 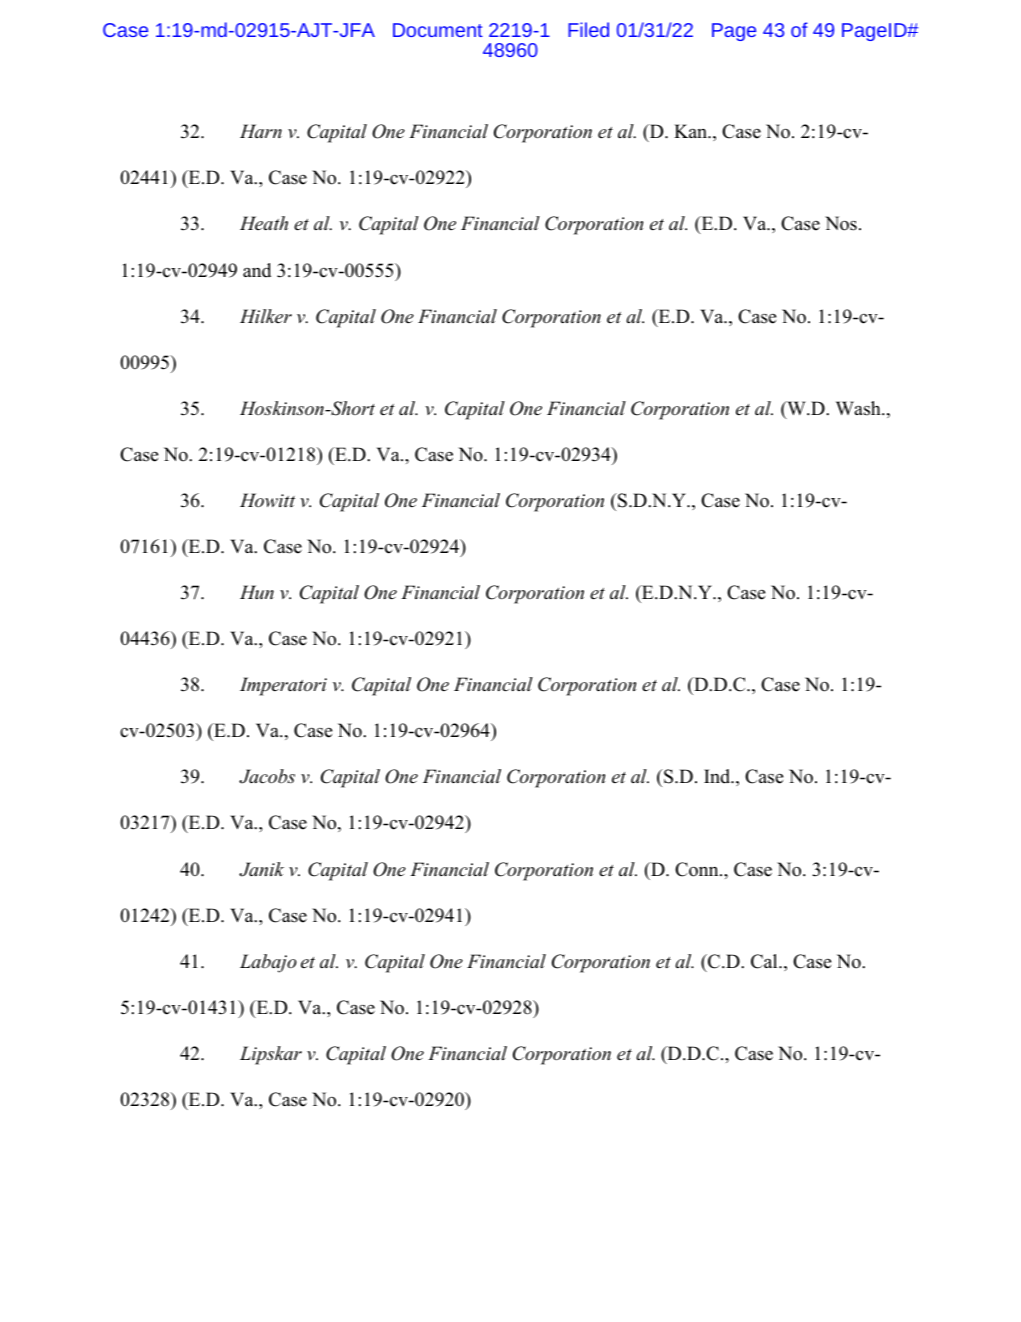 What do you see at coordinates (859, 408) in the screenshot?
I see `Wash` at bounding box center [859, 408].
